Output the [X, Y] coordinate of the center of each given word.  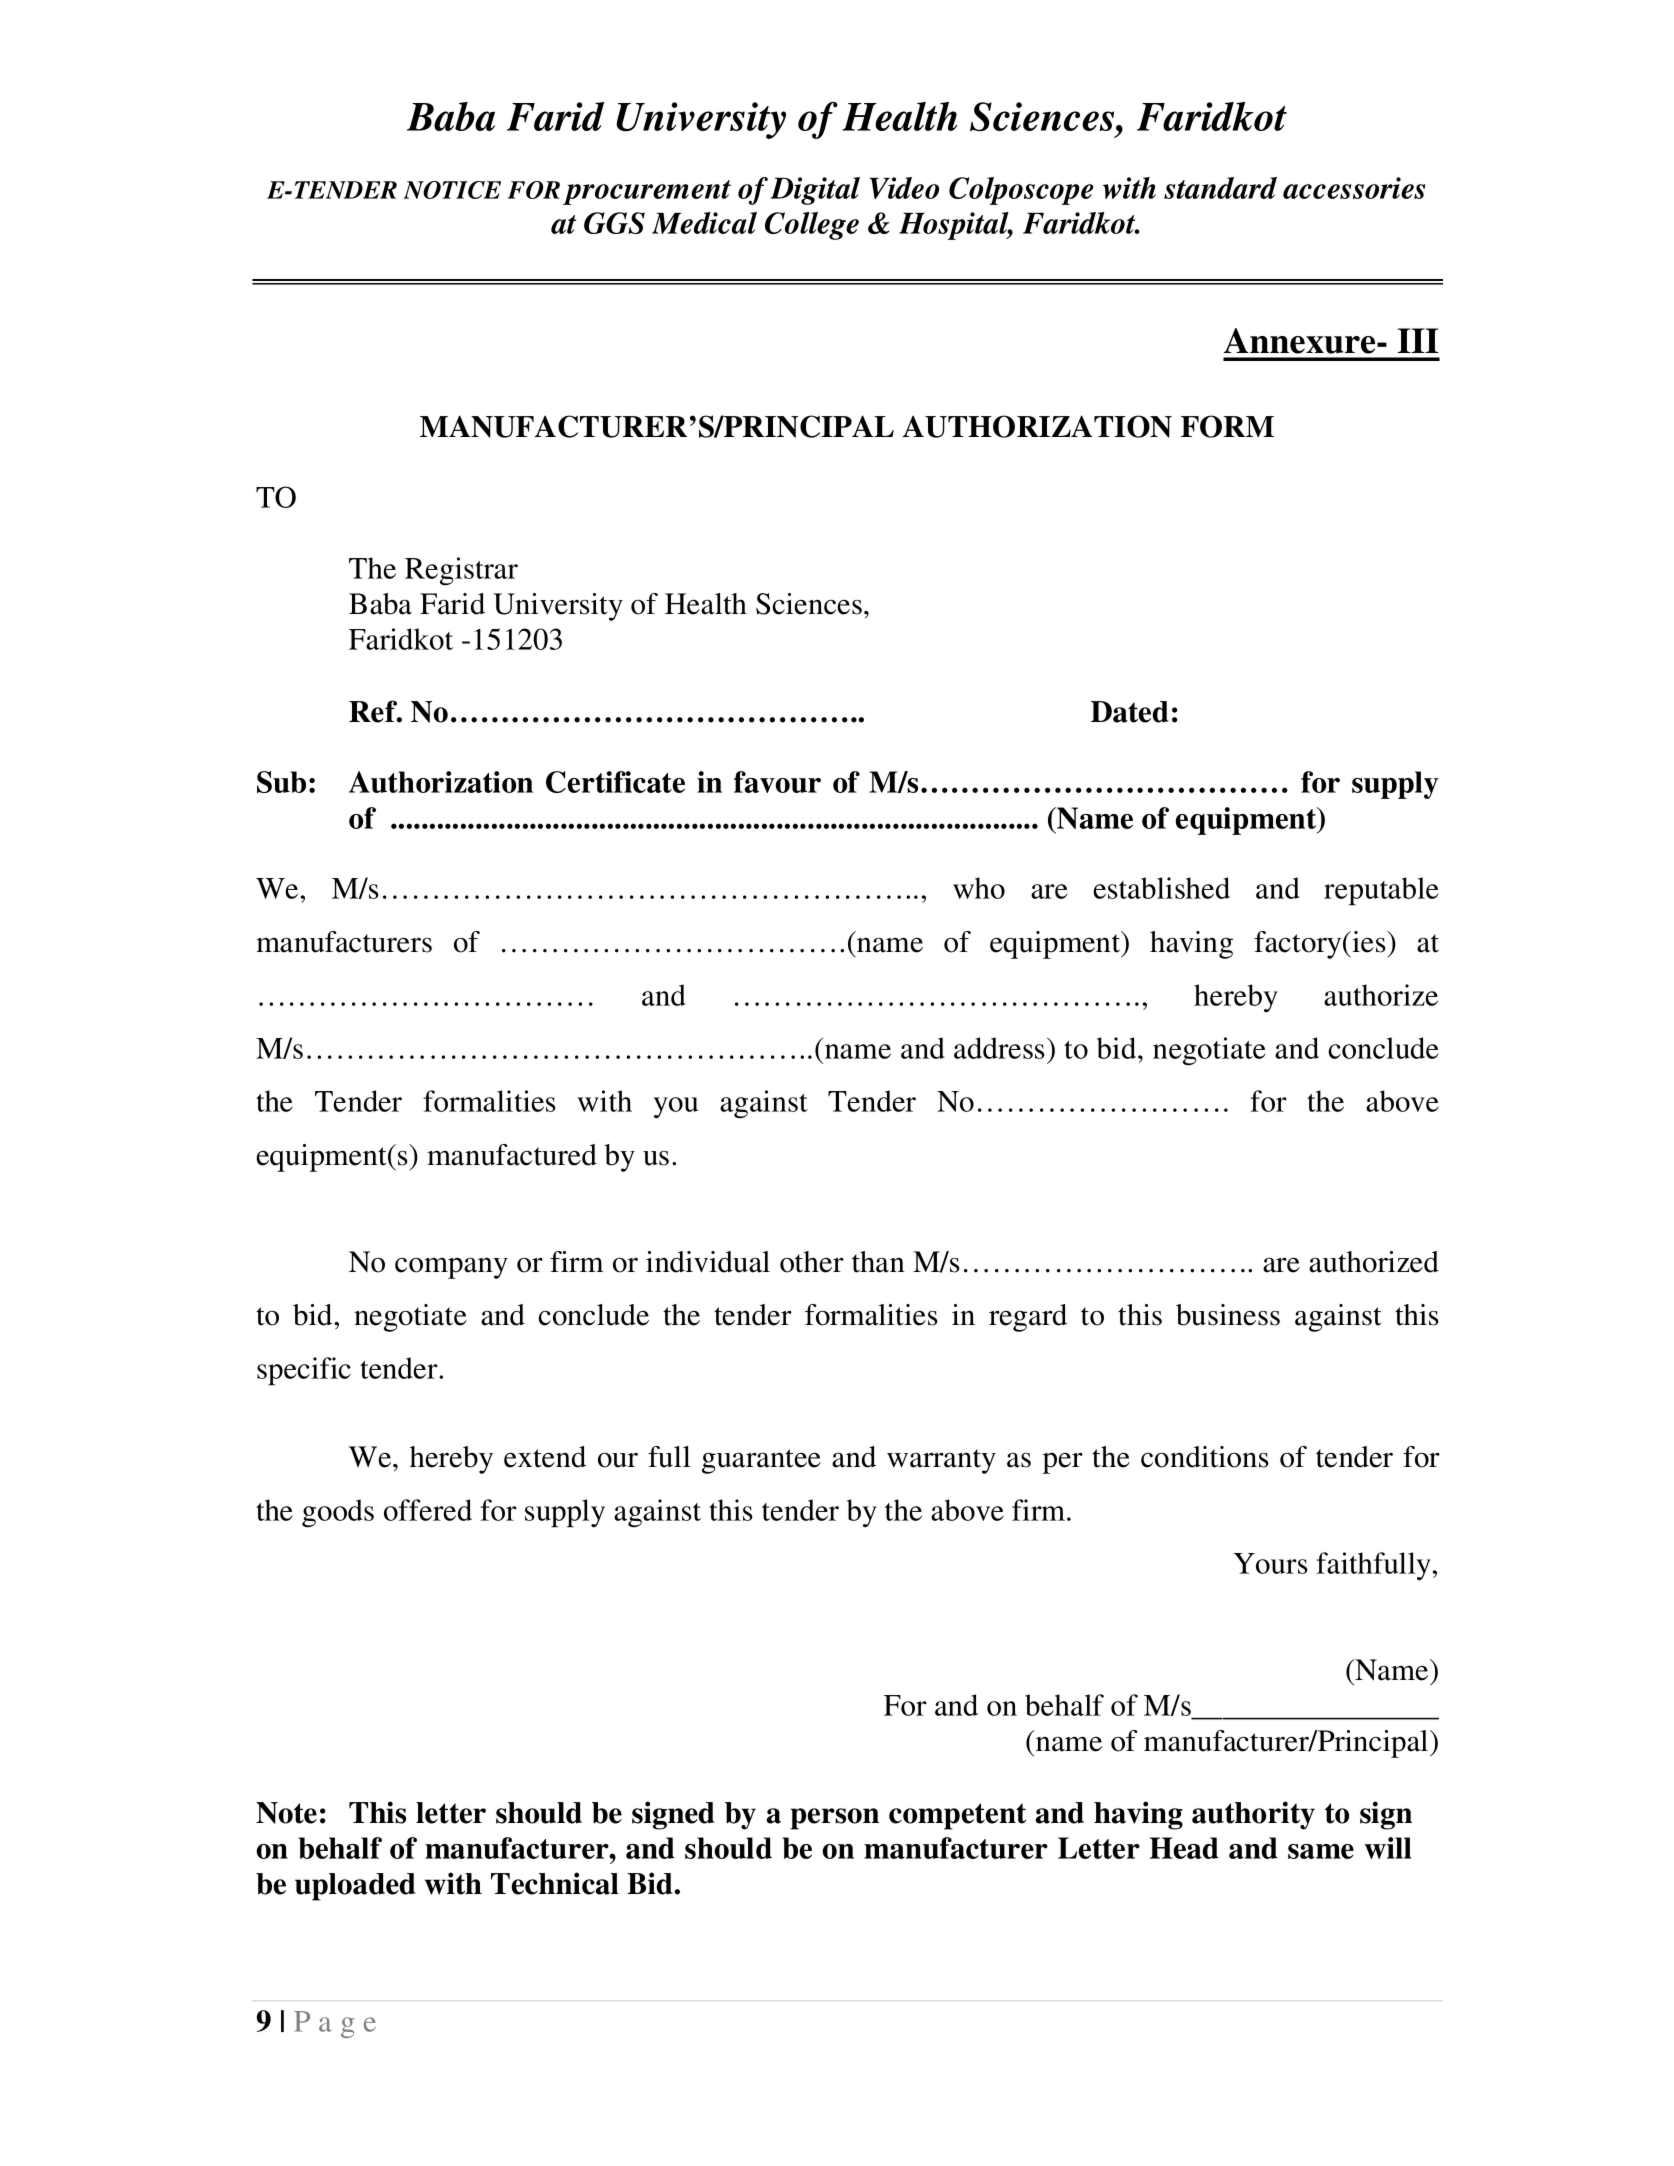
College [812, 226]
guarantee [761, 1461]
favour [777, 782]
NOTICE [452, 190]
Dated [1130, 712]
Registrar [461, 571]
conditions [1205, 1457]
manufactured [512, 1155]
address [999, 1048]
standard [1220, 188]
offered [428, 1510]
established [1161, 888]
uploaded [355, 1887]
